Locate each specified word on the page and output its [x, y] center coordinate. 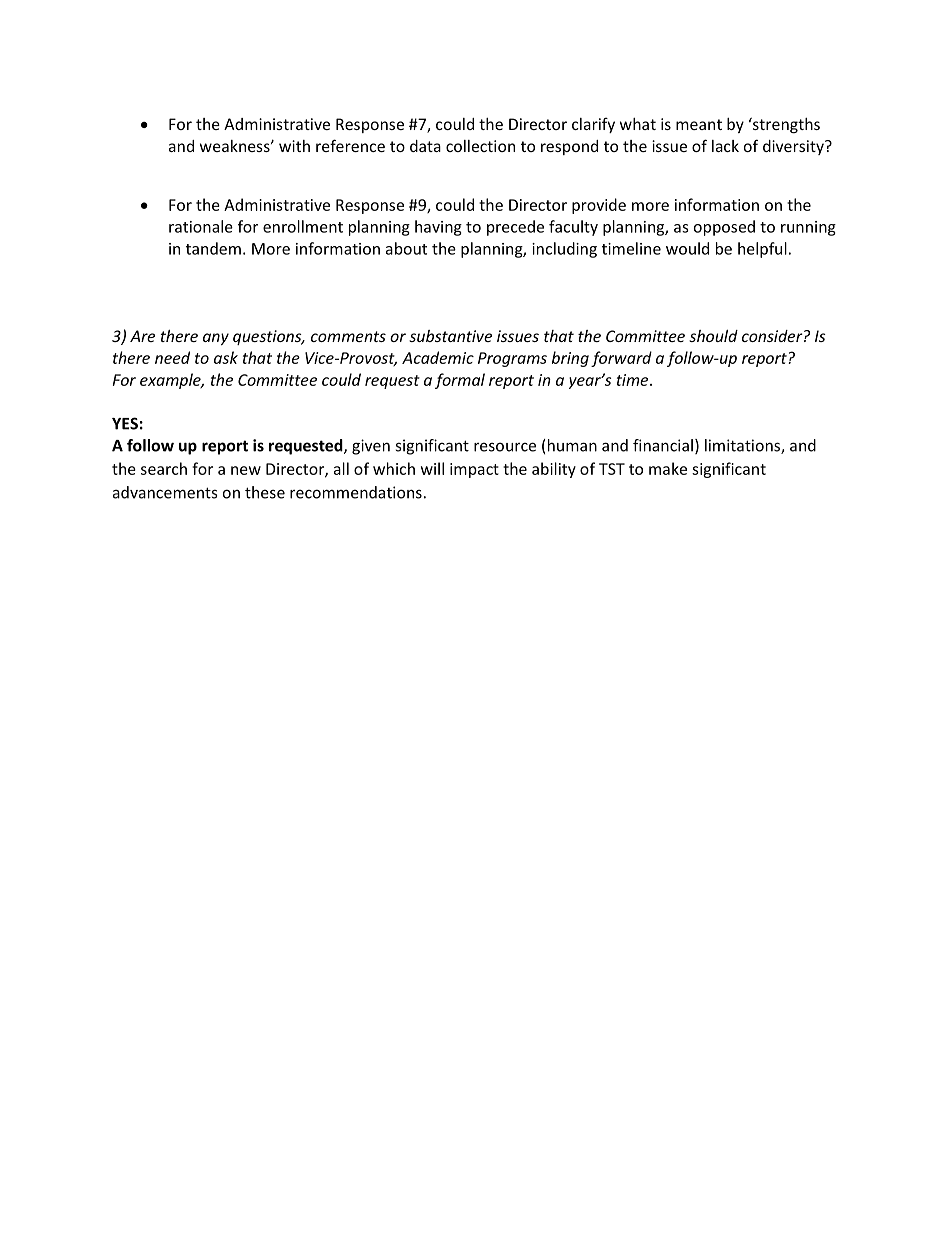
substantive [450, 336]
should [713, 336]
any [216, 339]
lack [725, 146]
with [294, 146]
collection [480, 146]
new [246, 470]
